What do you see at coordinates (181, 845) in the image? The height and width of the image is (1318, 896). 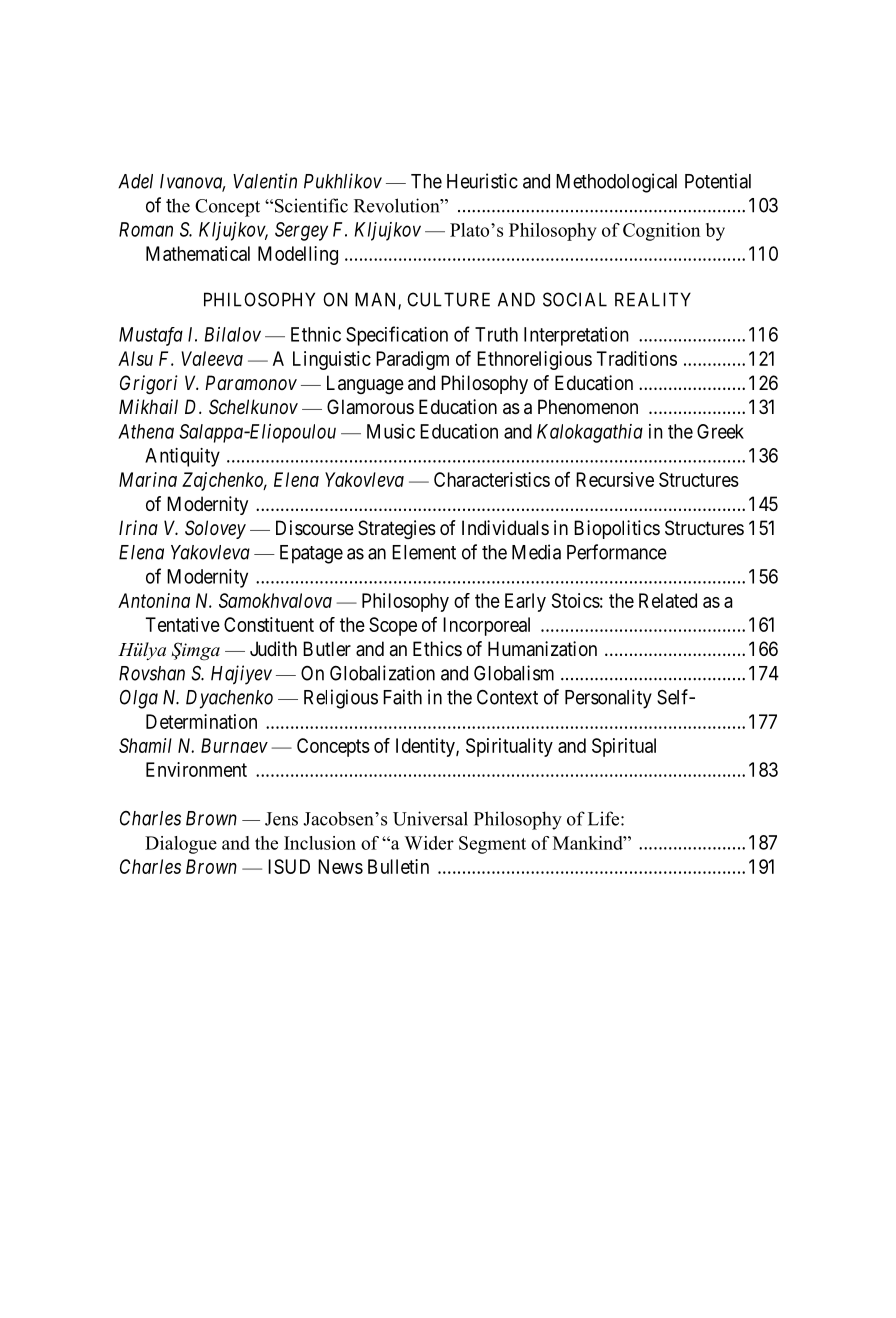 I see `Dialogue` at bounding box center [181, 845].
